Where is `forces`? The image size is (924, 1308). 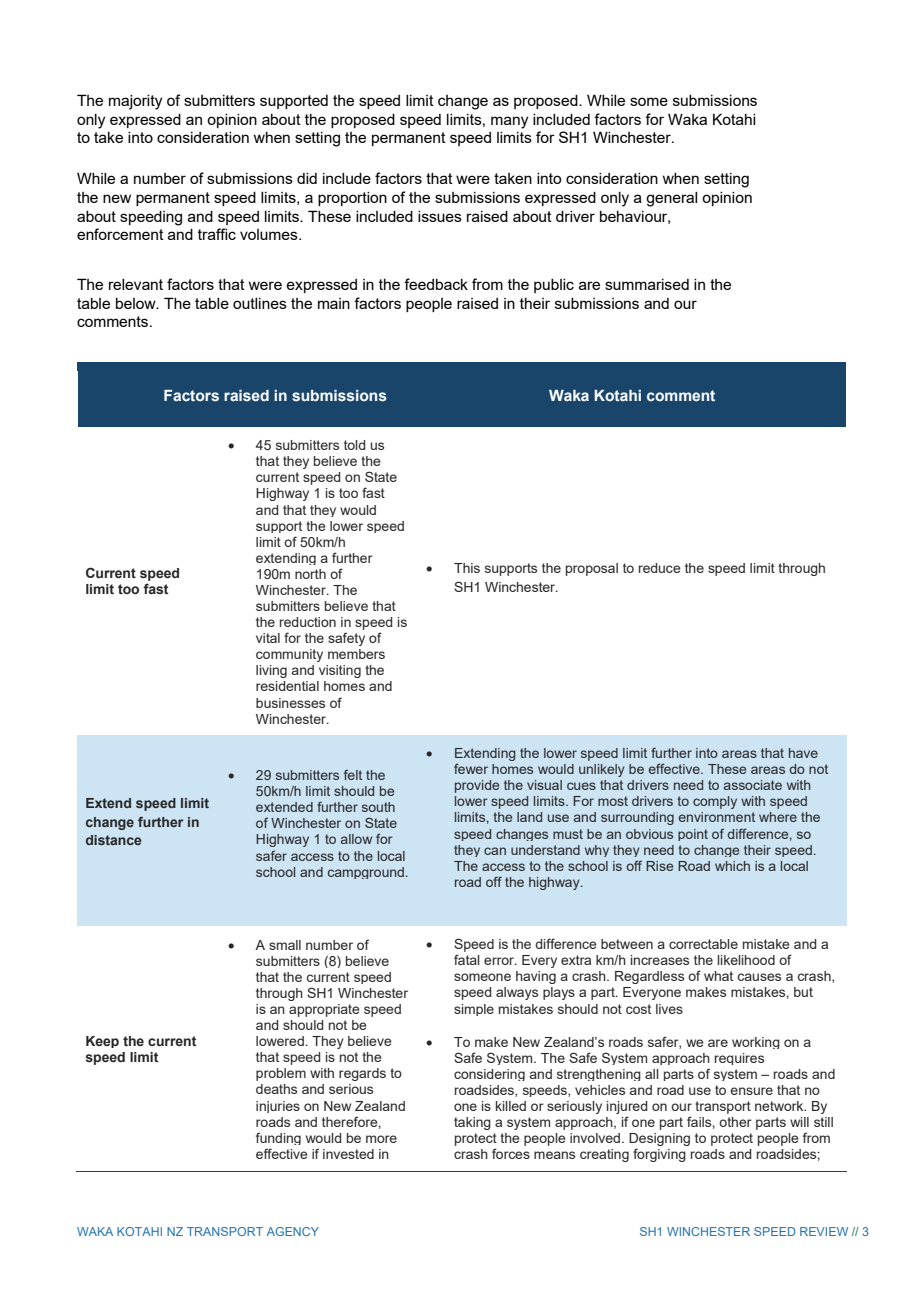
forces is located at coordinates (511, 1153).
